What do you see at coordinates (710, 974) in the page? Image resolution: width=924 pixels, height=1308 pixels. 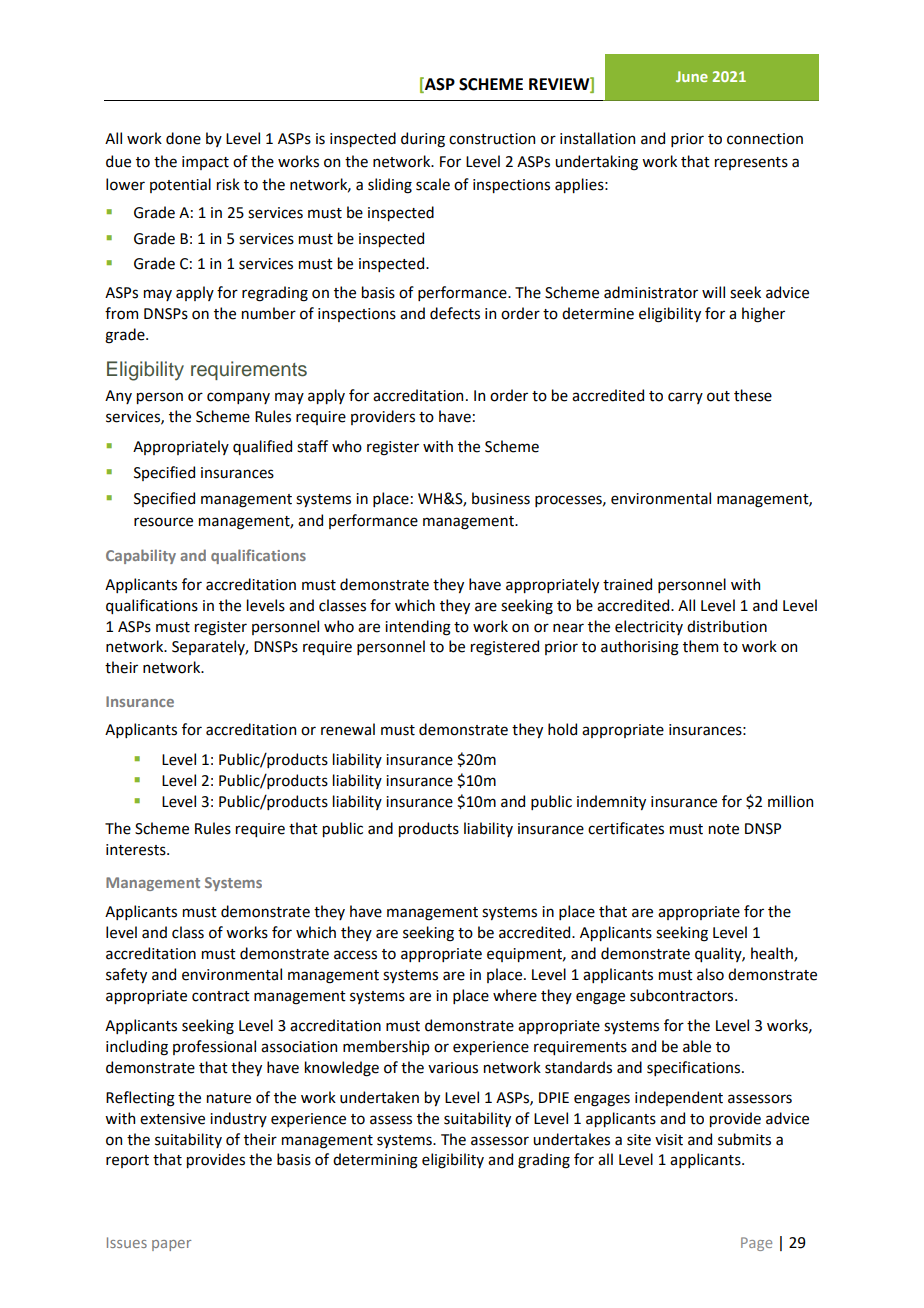 I see `also` at bounding box center [710, 974].
